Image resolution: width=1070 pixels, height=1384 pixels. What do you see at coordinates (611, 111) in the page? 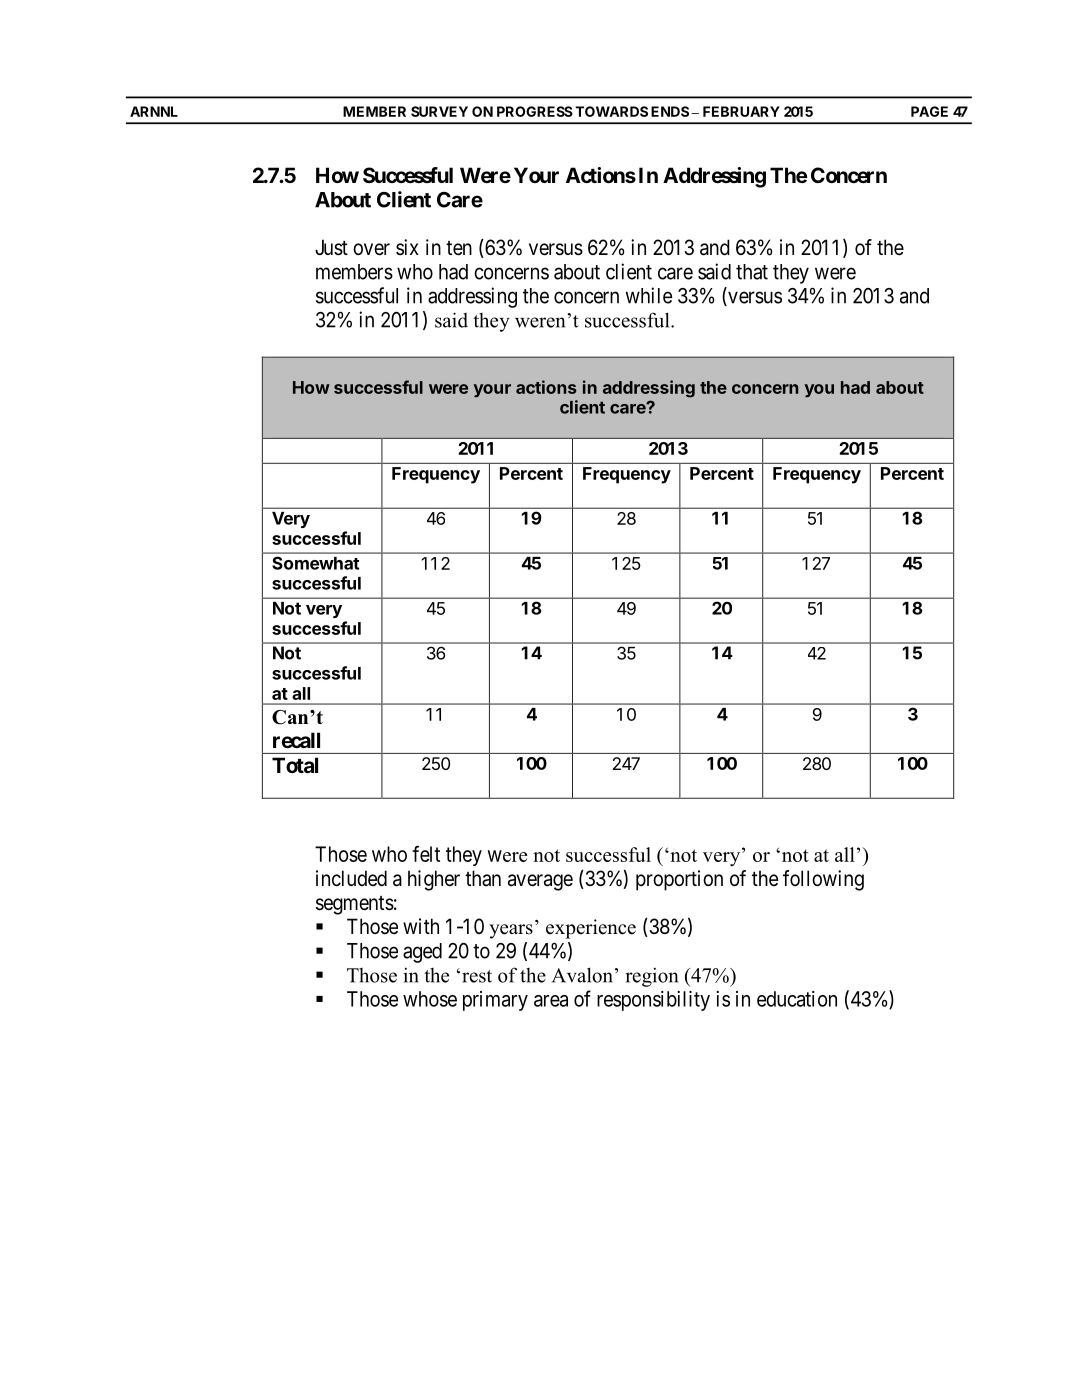
I see `TOWARDS` at bounding box center [611, 111].
